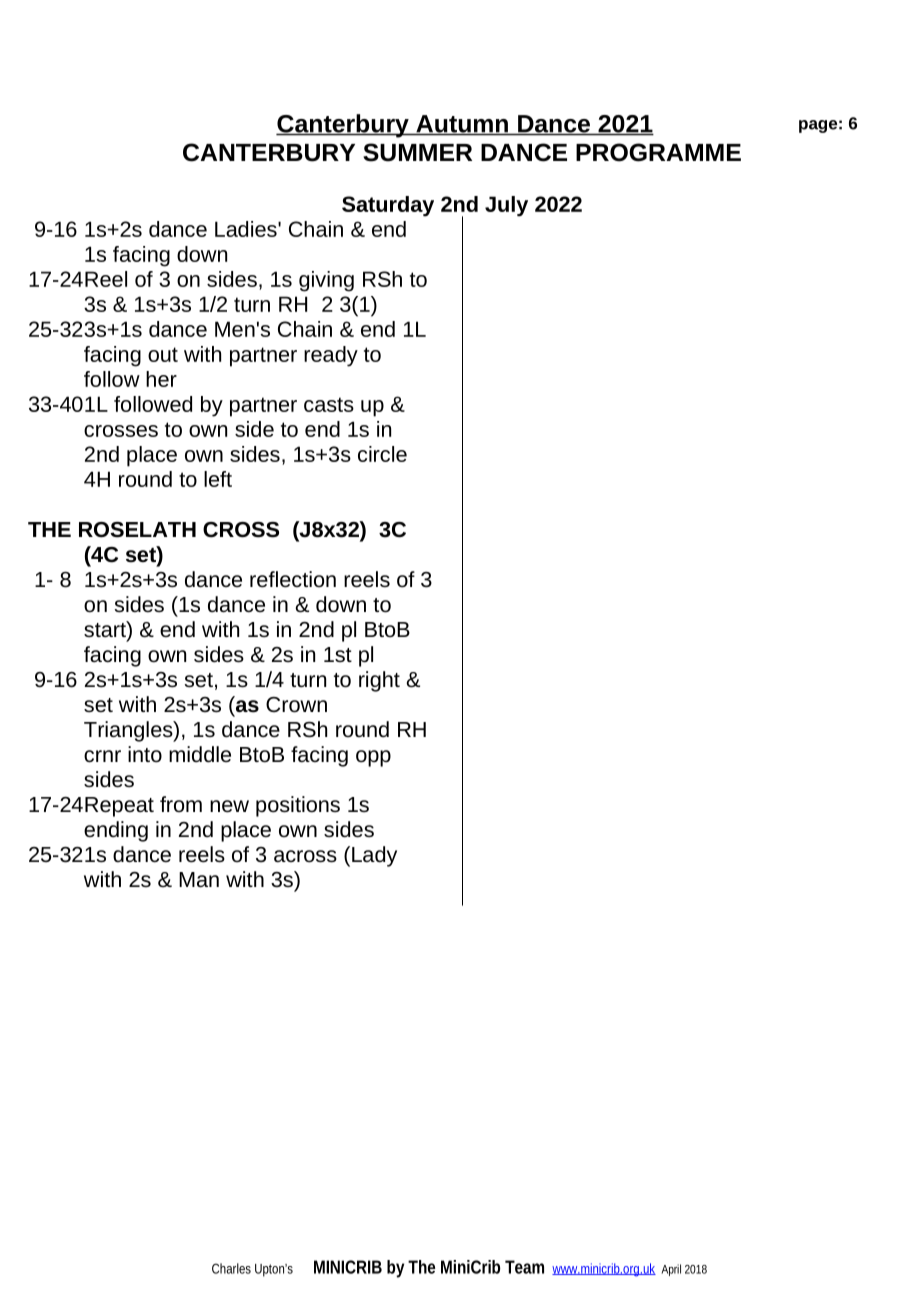 This image has width=924, height=1308. I want to click on Team, so click(524, 1267).
